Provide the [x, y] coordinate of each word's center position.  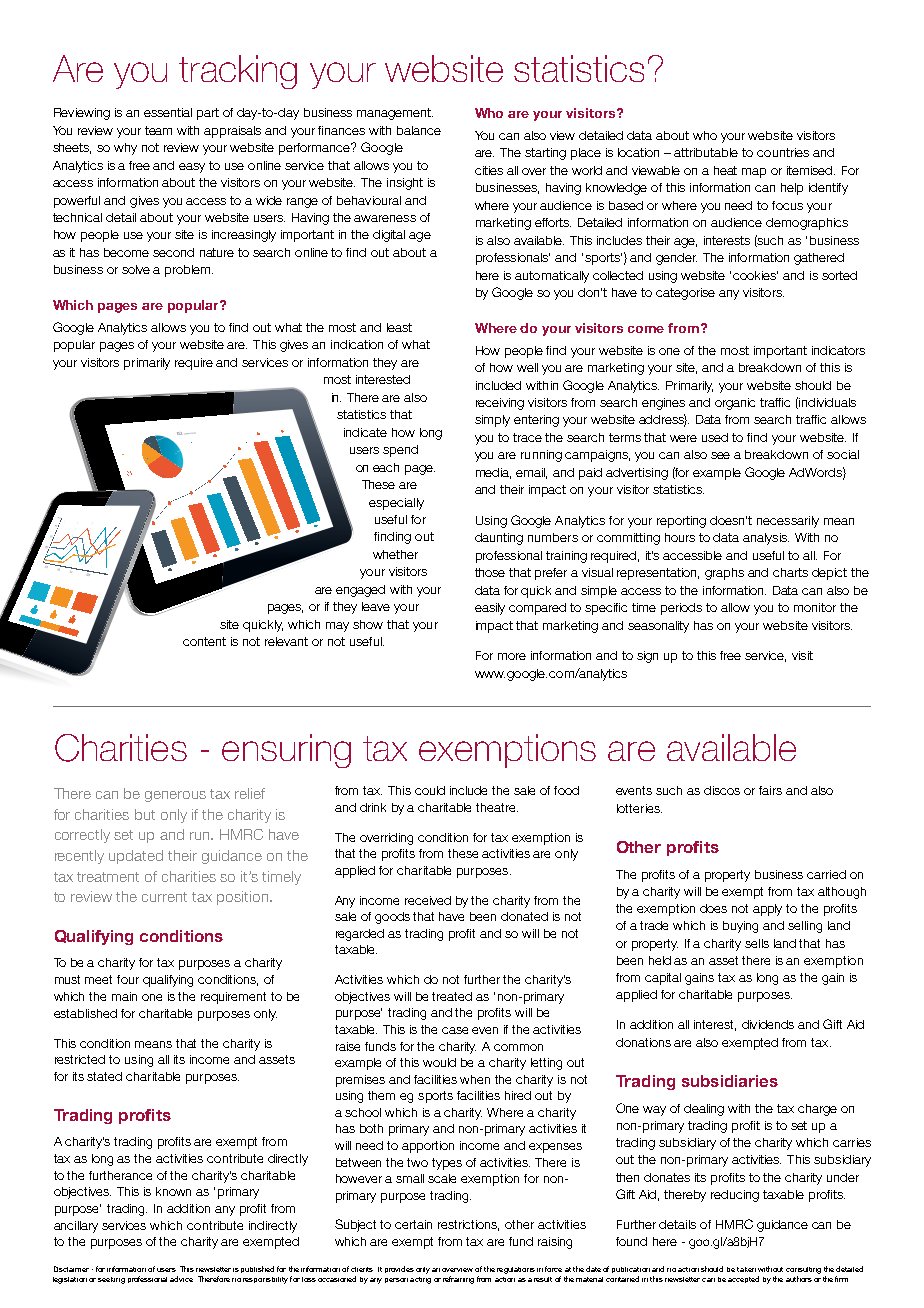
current [164, 897]
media [493, 473]
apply [767, 910]
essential [168, 112]
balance [419, 130]
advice [181, 1279]
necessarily [788, 522]
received [428, 900]
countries [783, 152]
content [204, 641]
